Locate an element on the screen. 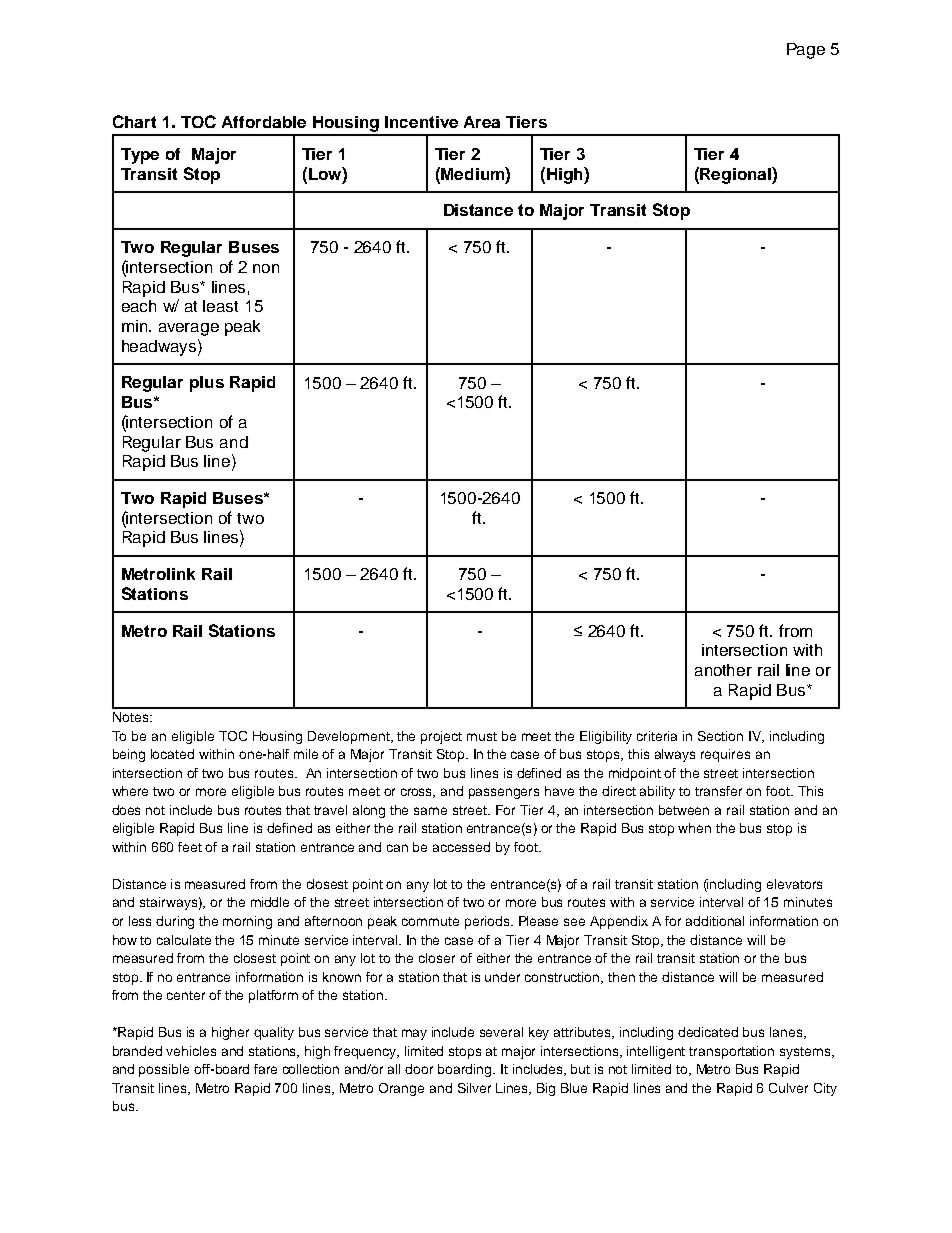 This screenshot has width=952, height=1233. another is located at coordinates (723, 670).
